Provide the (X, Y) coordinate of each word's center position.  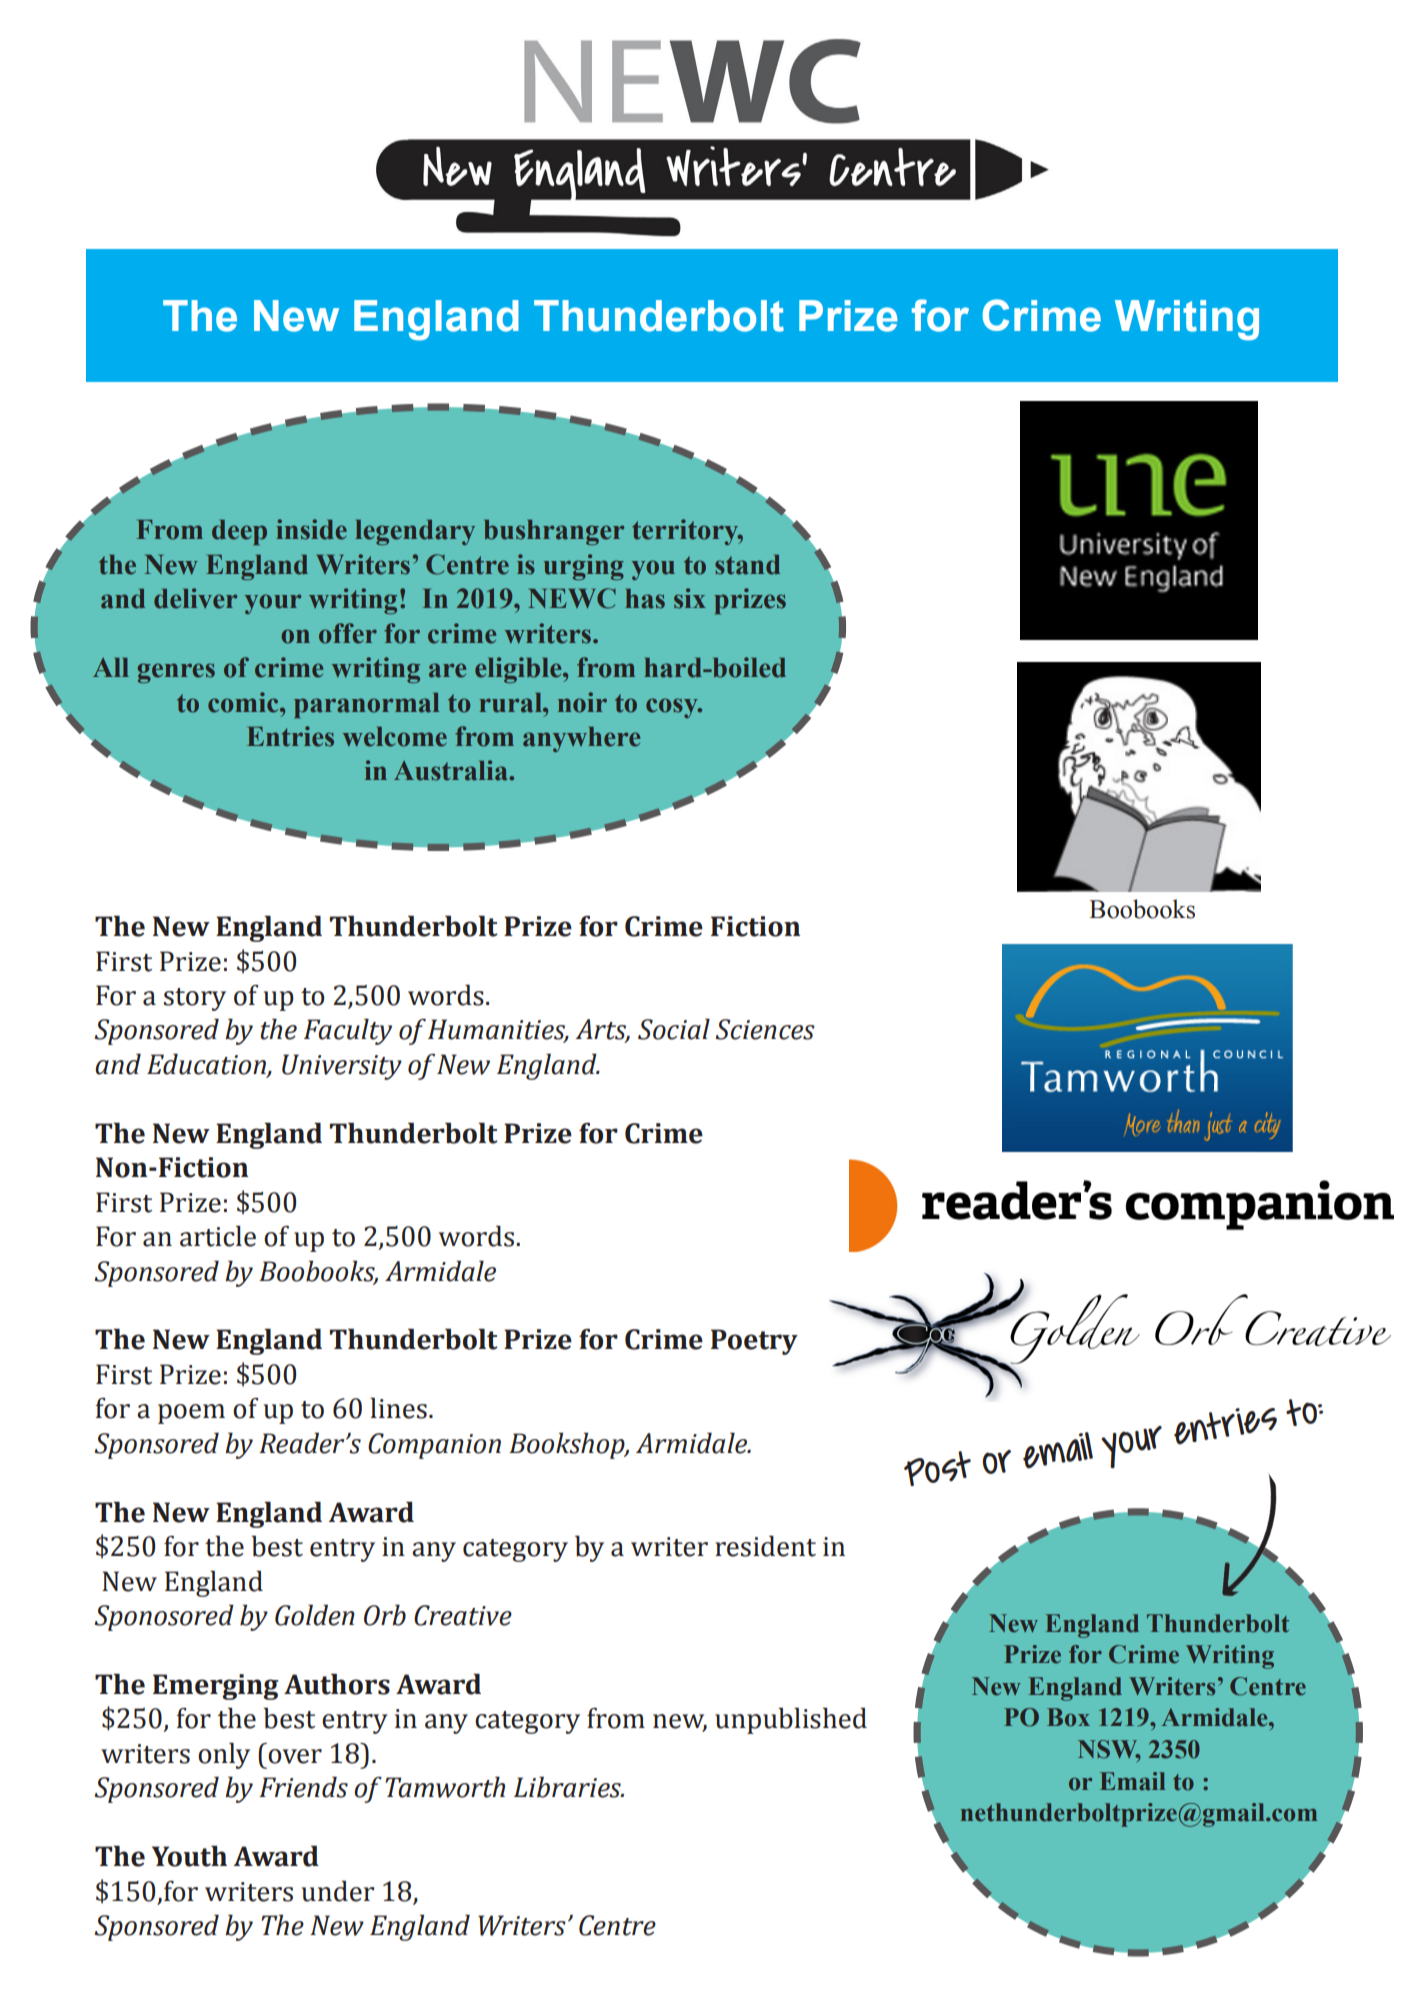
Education (207, 1065)
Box (1068, 1717)
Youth (189, 1856)
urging (584, 567)
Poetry (754, 1342)
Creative (463, 1615)
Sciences (765, 1029)
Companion (434, 1446)
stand (747, 565)
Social (674, 1029)
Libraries (568, 1787)
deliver (195, 598)
